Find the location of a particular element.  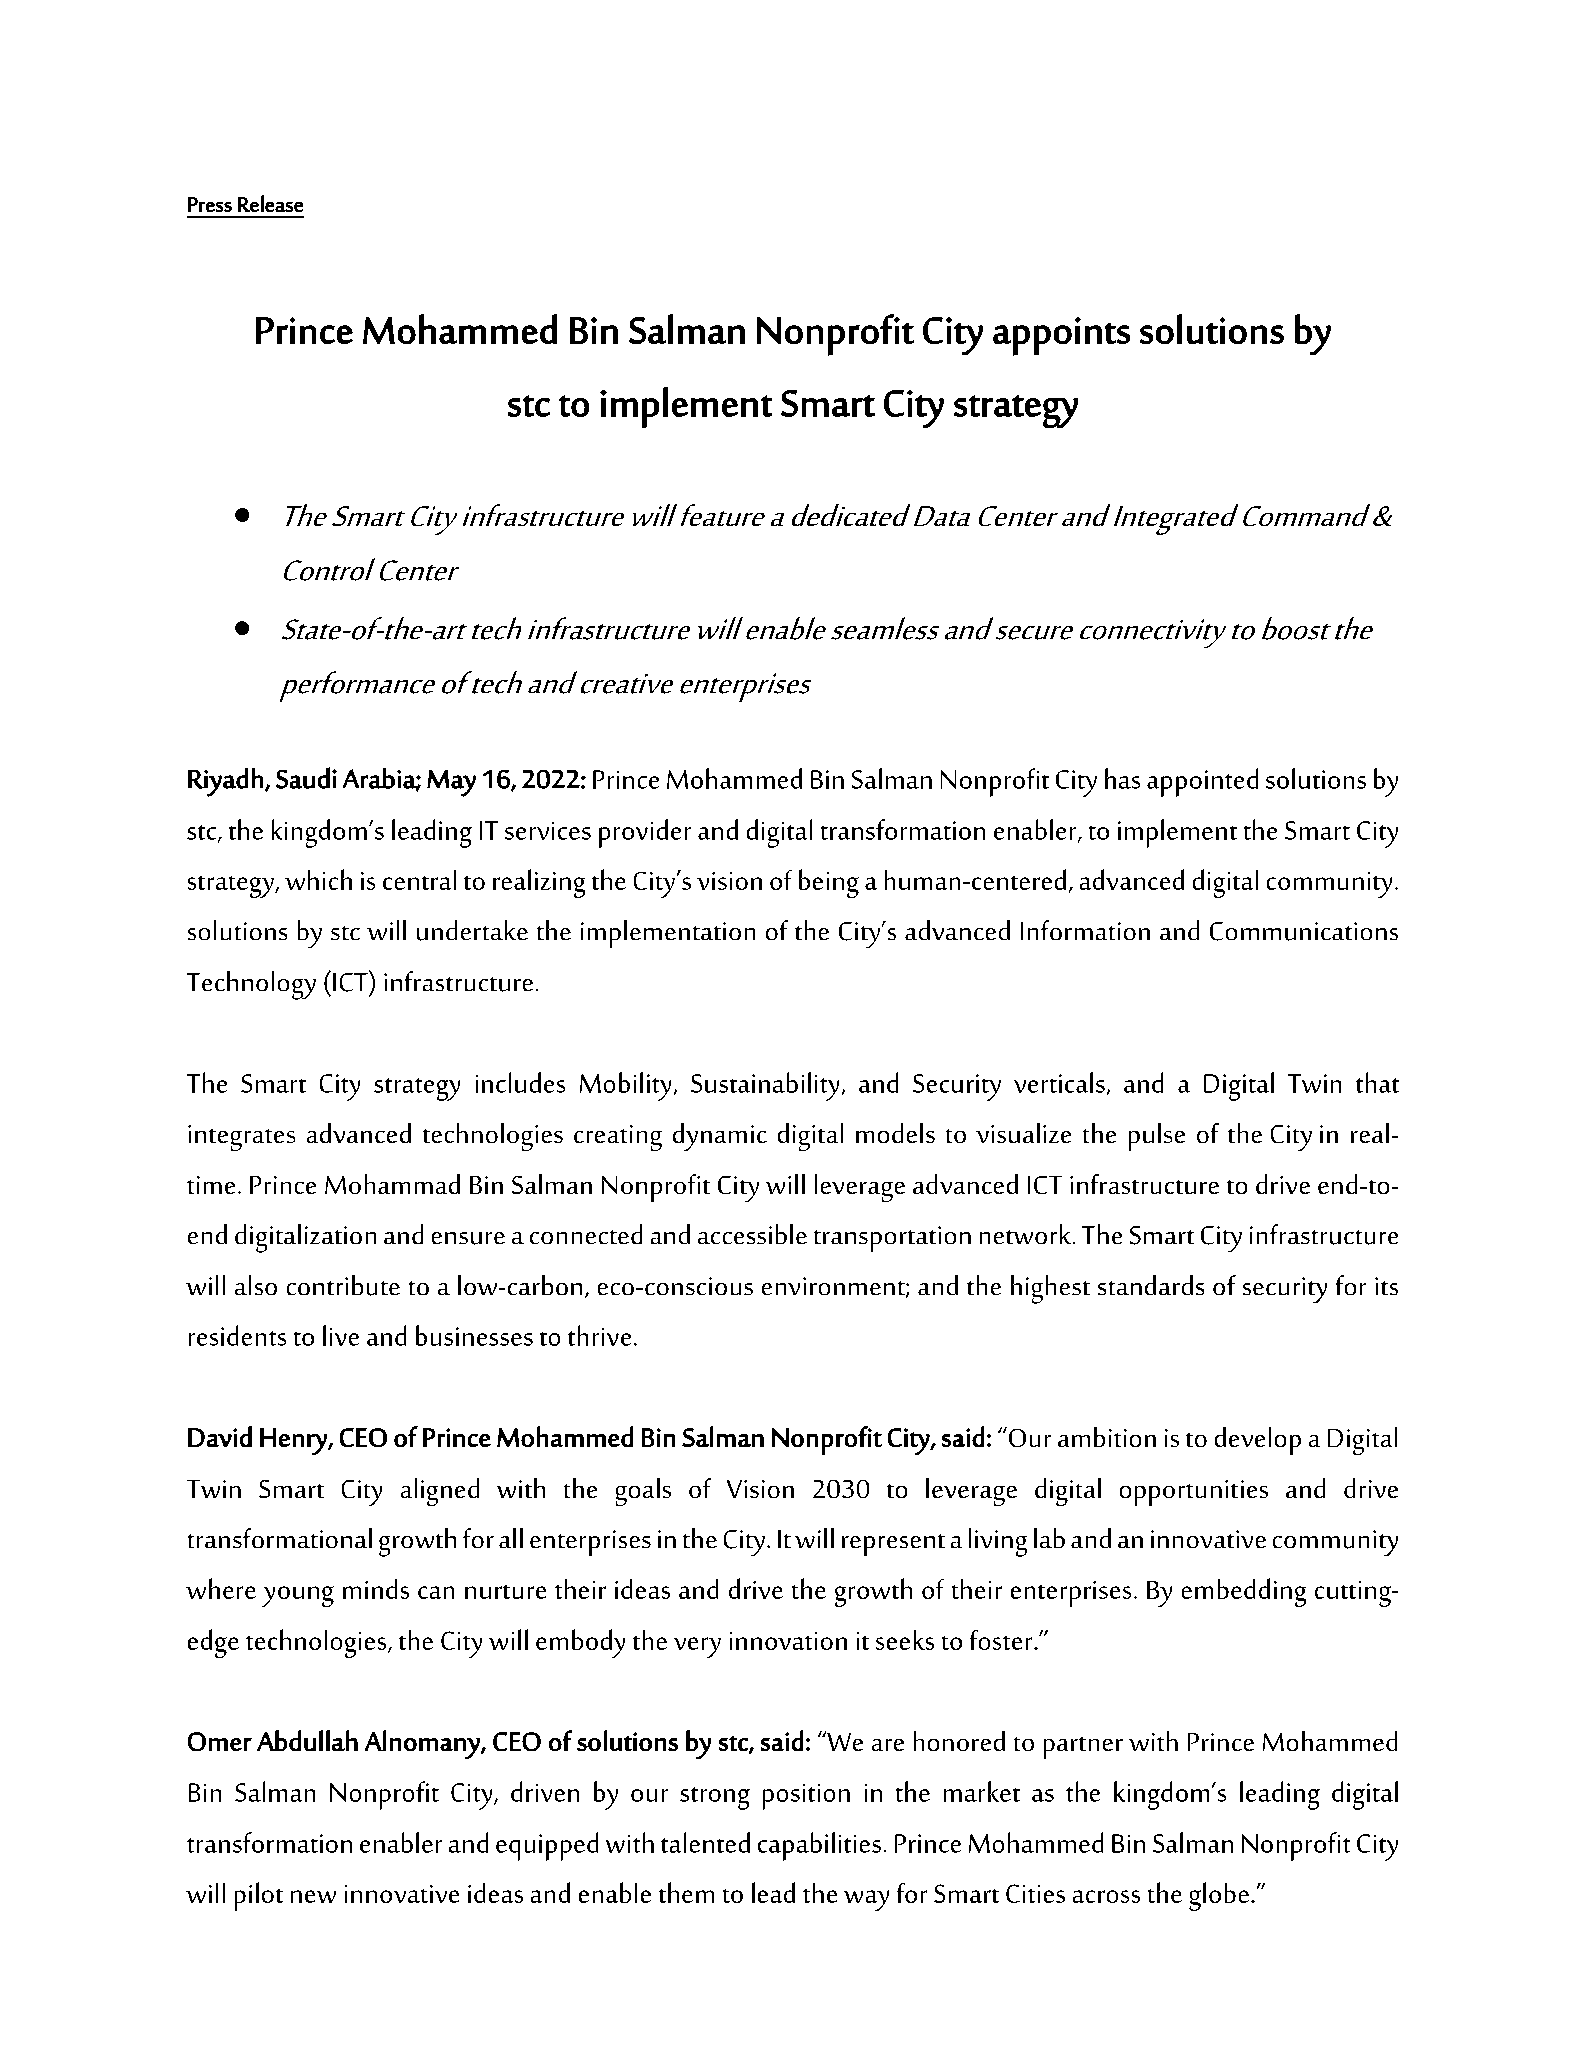

that is located at coordinates (1377, 1082).
